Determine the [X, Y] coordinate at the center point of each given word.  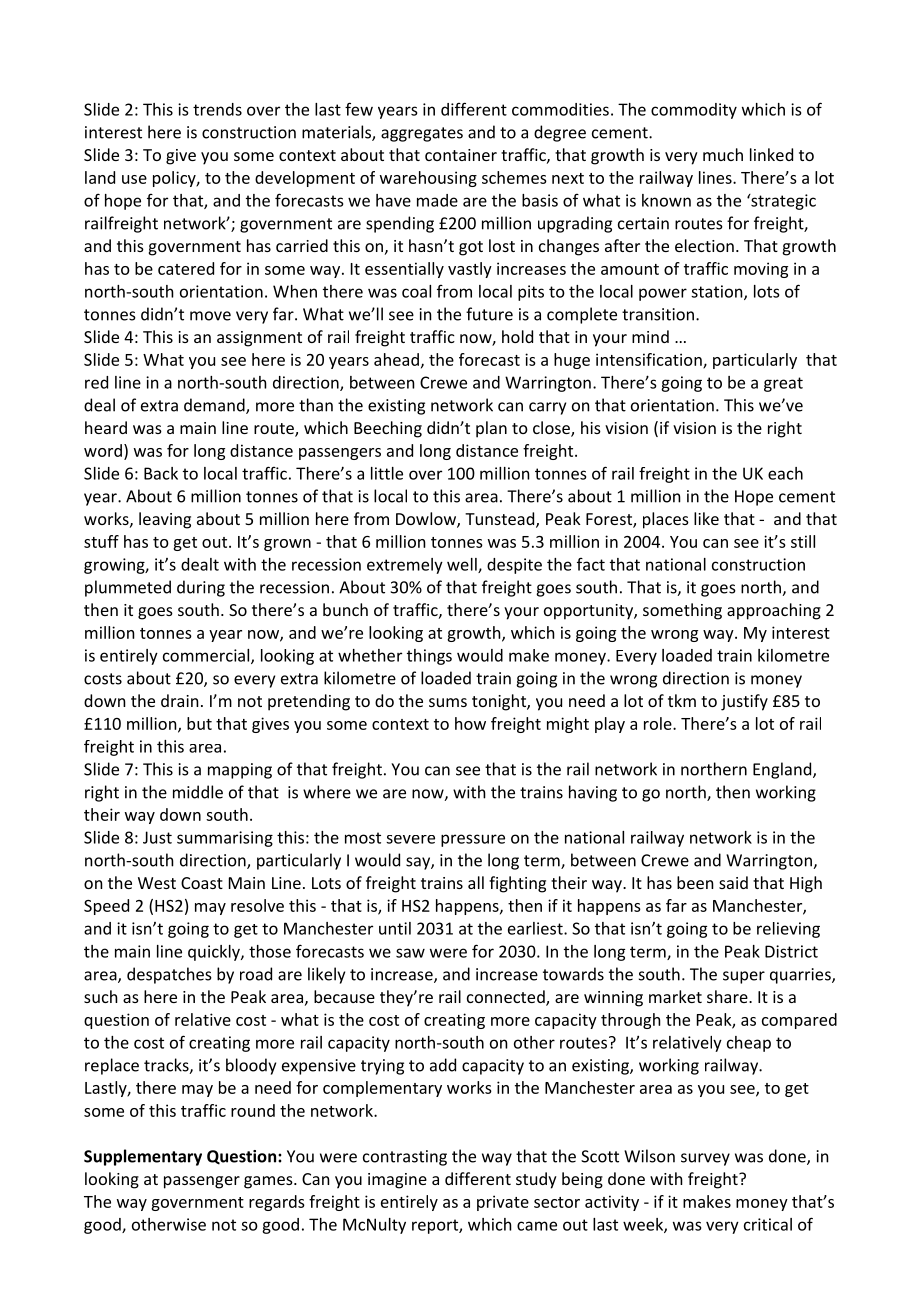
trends [217, 109]
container [461, 155]
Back [161, 473]
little [387, 473]
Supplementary [143, 1157]
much [723, 154]
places [666, 520]
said [733, 882]
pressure [473, 840]
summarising [225, 839]
